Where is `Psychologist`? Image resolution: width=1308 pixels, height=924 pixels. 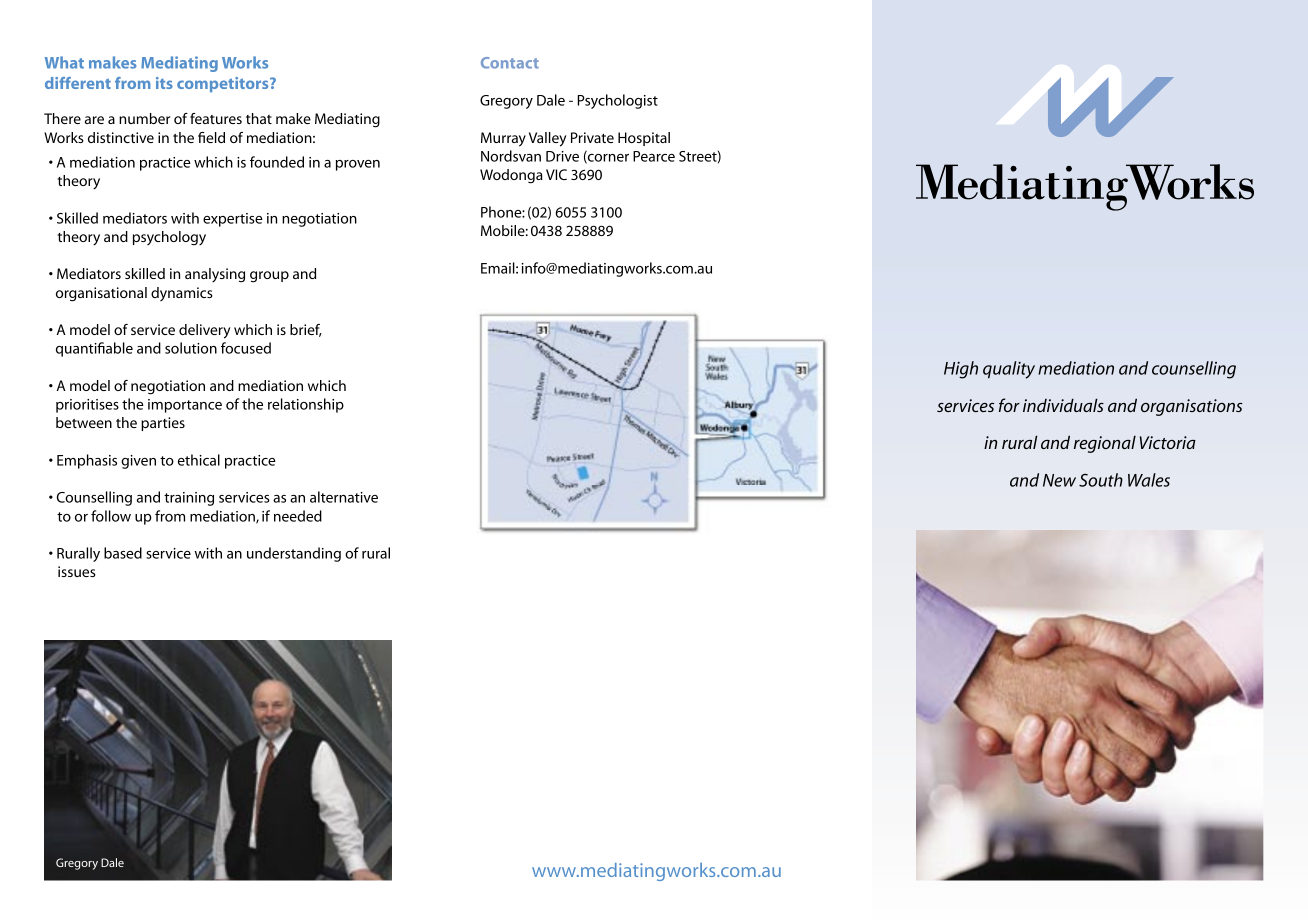 Psychologist is located at coordinates (617, 101).
